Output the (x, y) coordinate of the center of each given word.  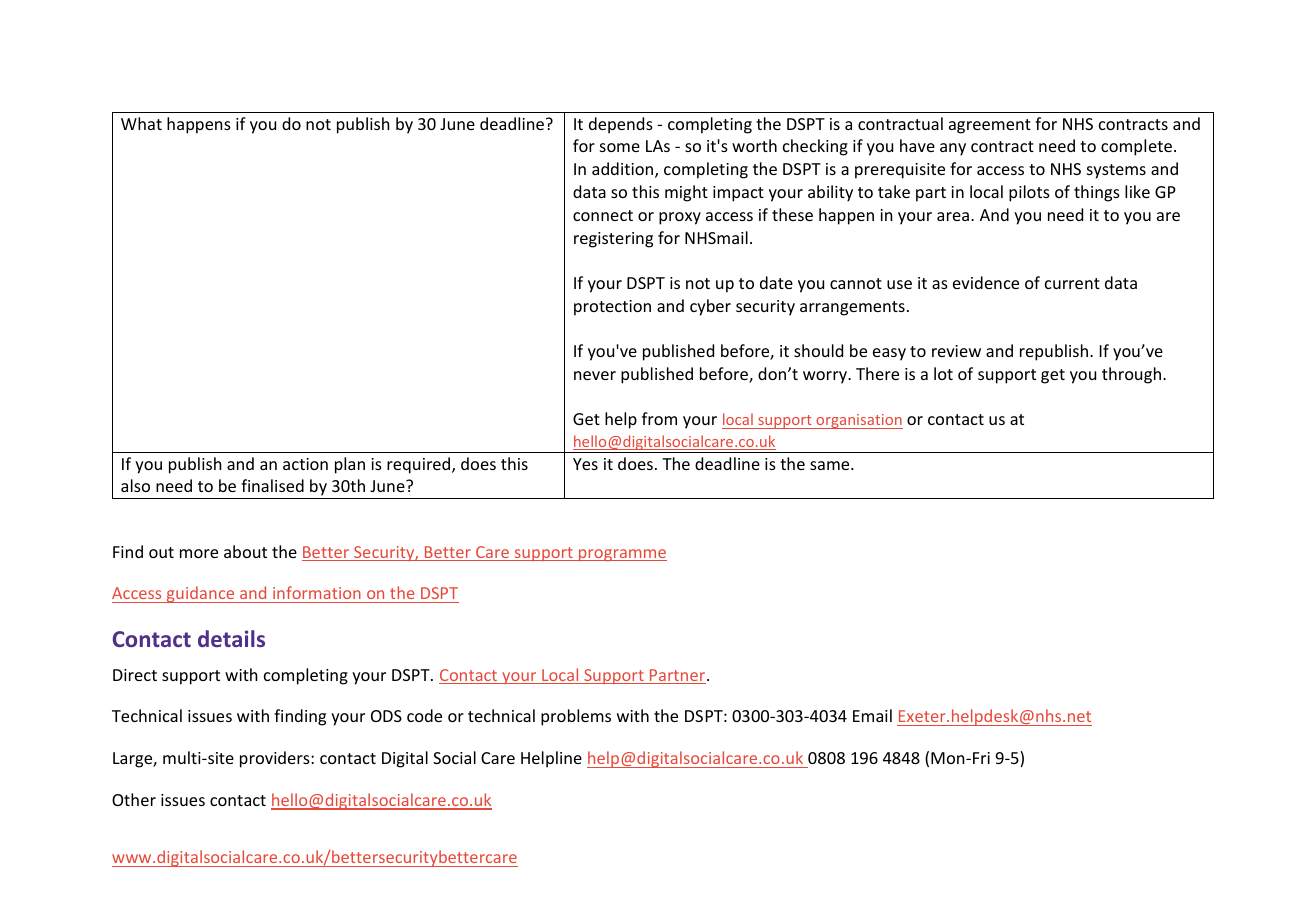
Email (872, 715)
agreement (990, 126)
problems (576, 717)
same (831, 465)
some (620, 147)
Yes (585, 464)
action (305, 464)
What (141, 123)
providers (276, 759)
